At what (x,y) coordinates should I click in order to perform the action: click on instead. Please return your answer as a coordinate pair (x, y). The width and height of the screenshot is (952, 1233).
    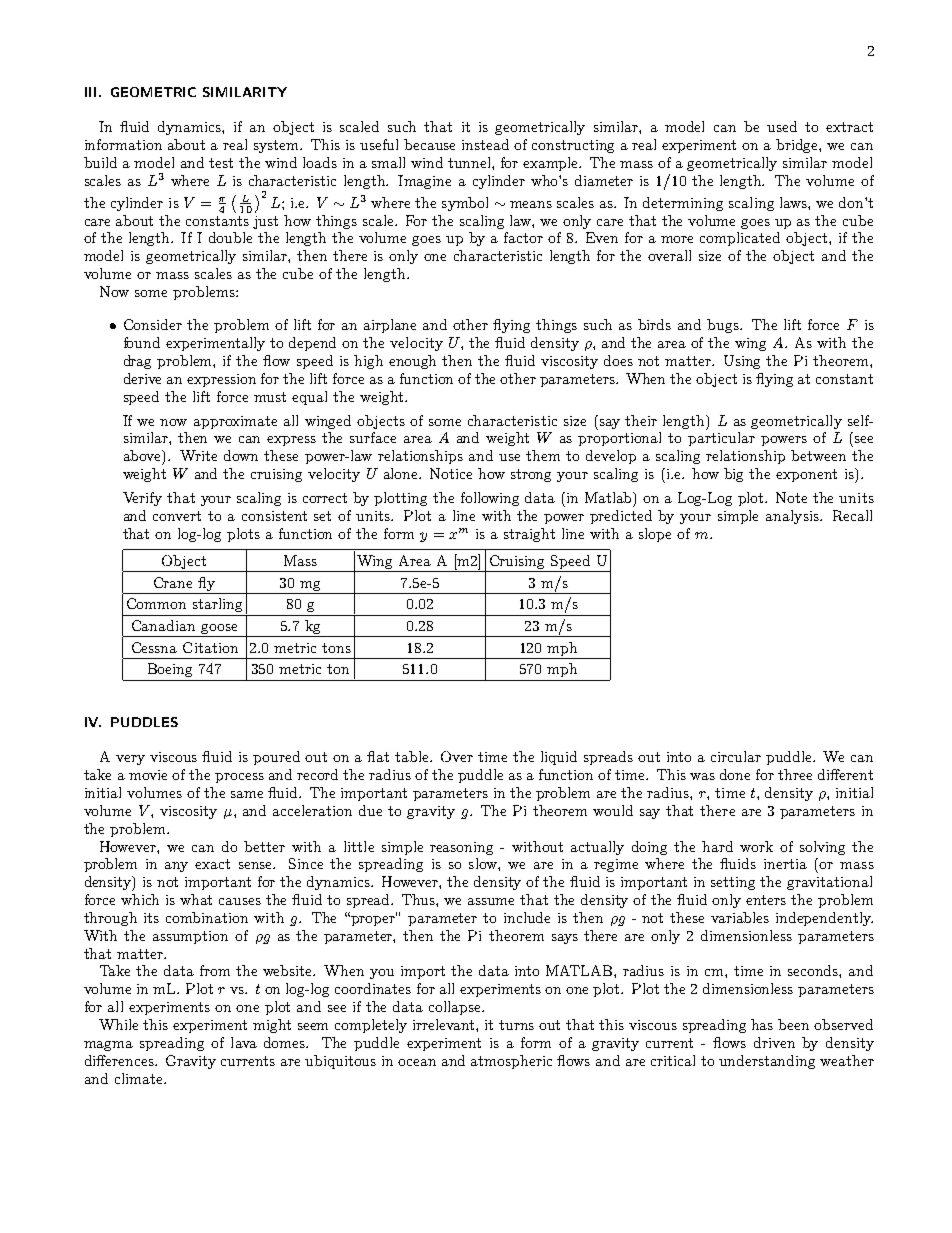
    Looking at the image, I should click on (485, 144).
